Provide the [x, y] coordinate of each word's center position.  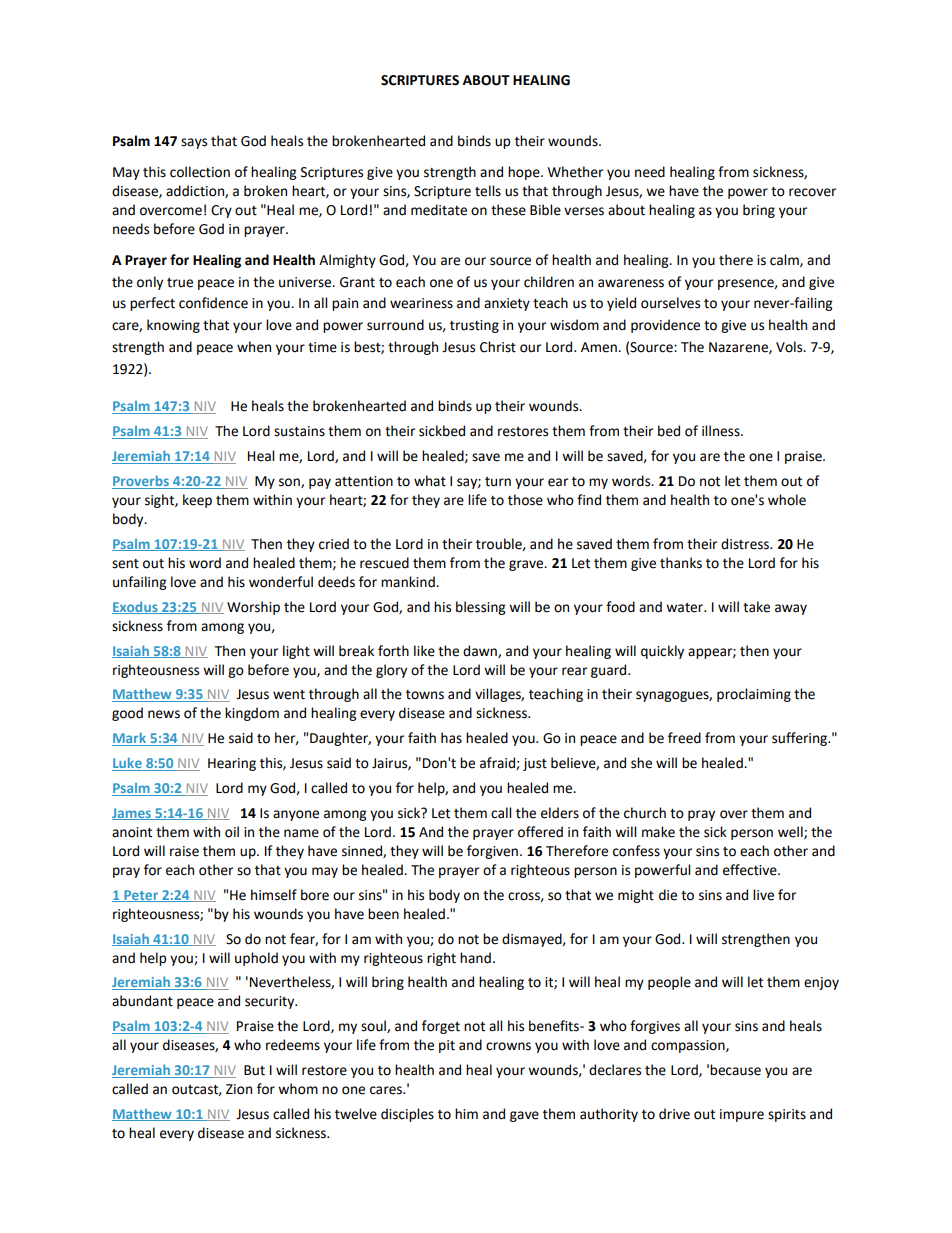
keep [197, 501]
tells [488, 191]
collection [200, 172]
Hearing [232, 764]
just [535, 764]
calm [785, 260]
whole [787, 500]
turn [498, 482]
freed [684, 738]
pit [447, 1046]
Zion [239, 1089]
